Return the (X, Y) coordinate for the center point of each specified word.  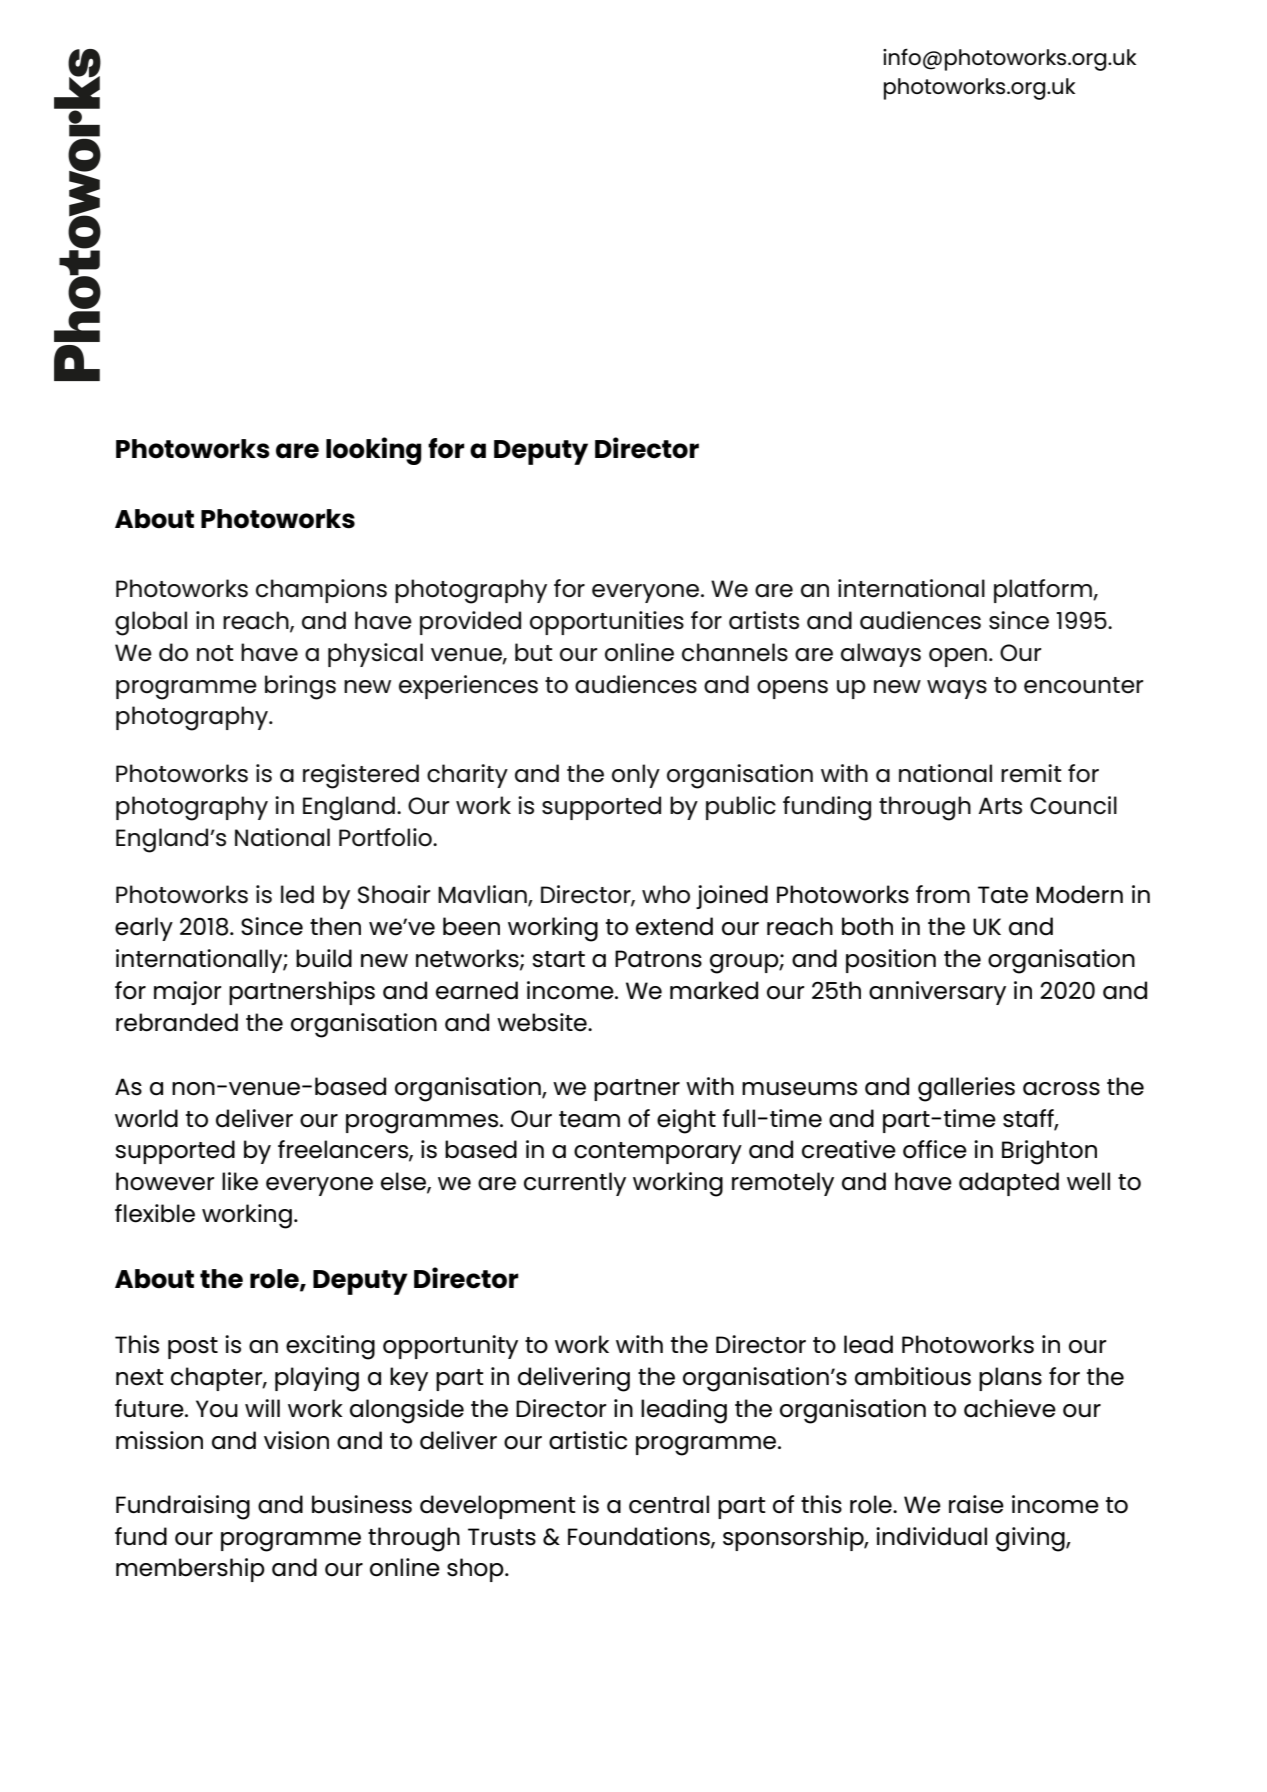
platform (1044, 591)
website (543, 1022)
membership (190, 1570)
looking (374, 451)
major (187, 993)
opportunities (607, 623)
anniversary (937, 993)
